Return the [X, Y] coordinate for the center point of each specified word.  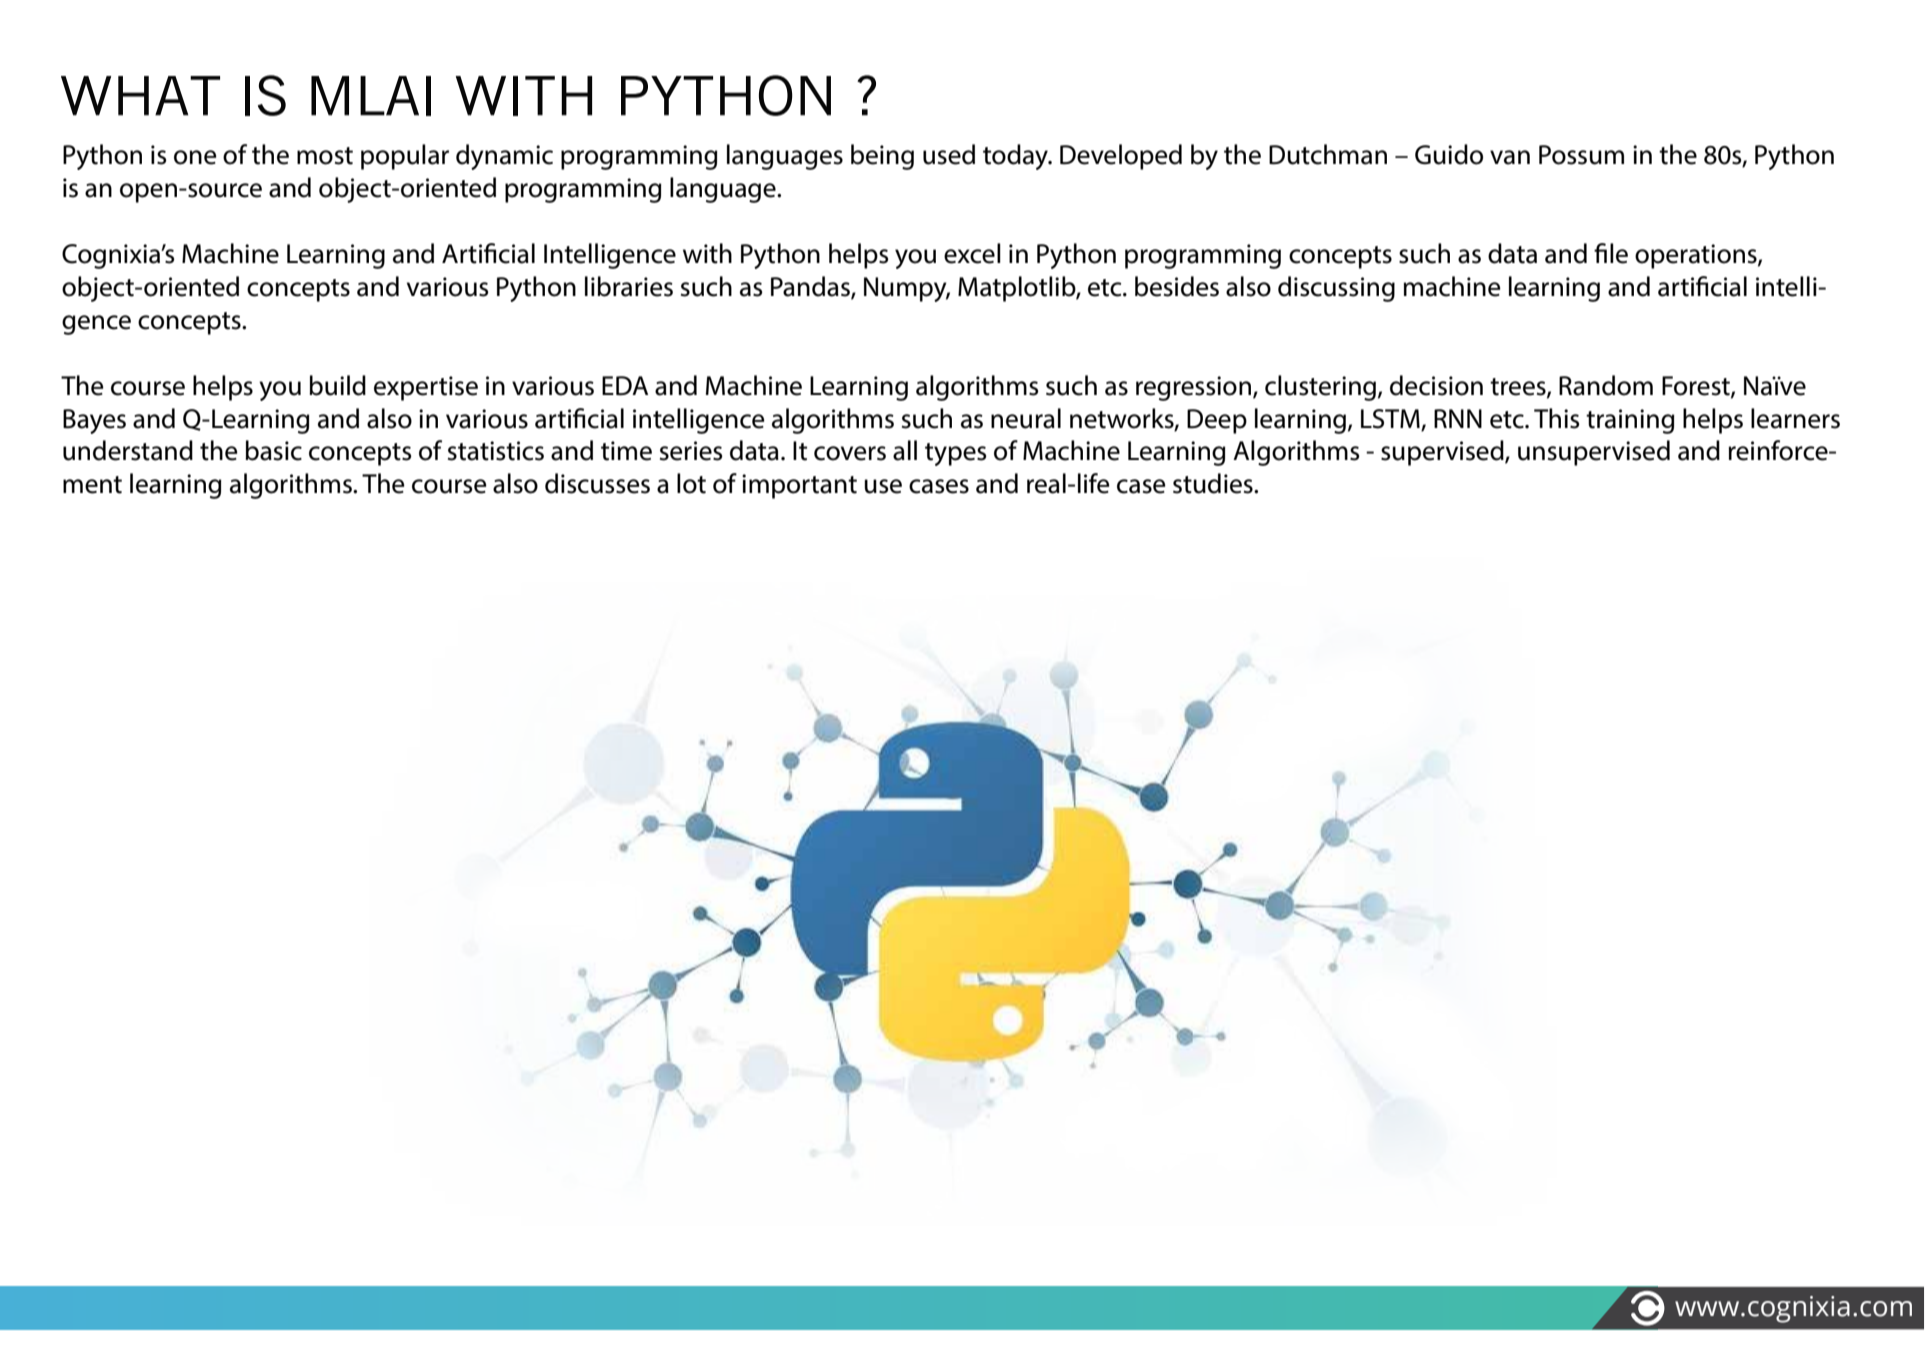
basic [273, 450]
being [882, 157]
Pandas [811, 287]
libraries [629, 286]
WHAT [140, 96]
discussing [1336, 289]
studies [1214, 483]
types [956, 454]
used [949, 154]
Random [1606, 385]
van [1510, 157]
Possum [1581, 155]
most [325, 156]
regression [1195, 388]
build [337, 385]
